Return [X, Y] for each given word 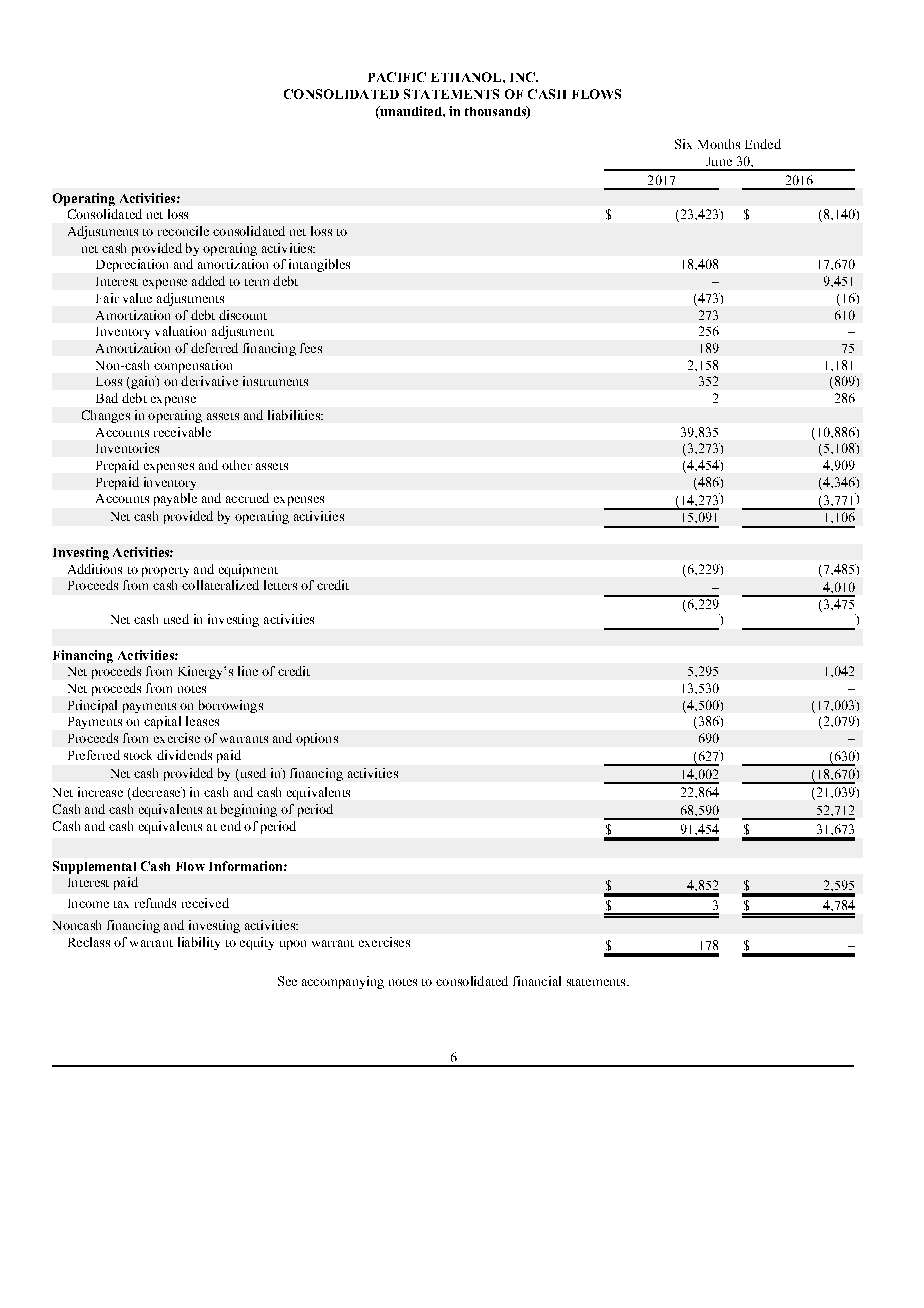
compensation [193, 366]
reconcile [183, 231]
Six [683, 144]
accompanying [343, 982]
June [719, 161]
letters [280, 585]
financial [537, 981]
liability [199, 943]
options [317, 739]
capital [162, 722]
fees [311, 348]
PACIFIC [397, 77]
